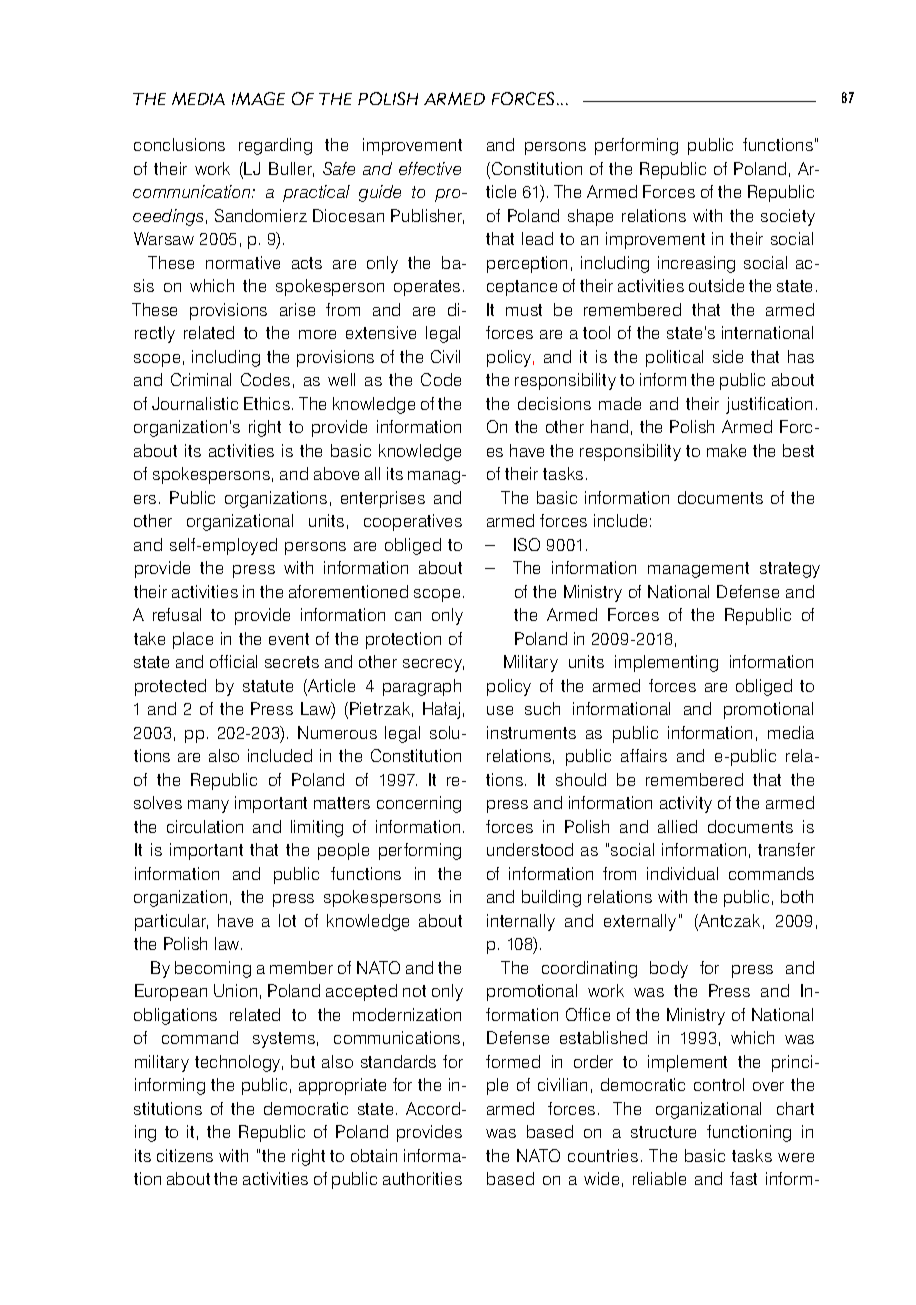  I want to click on cooperatives, so click(413, 522).
